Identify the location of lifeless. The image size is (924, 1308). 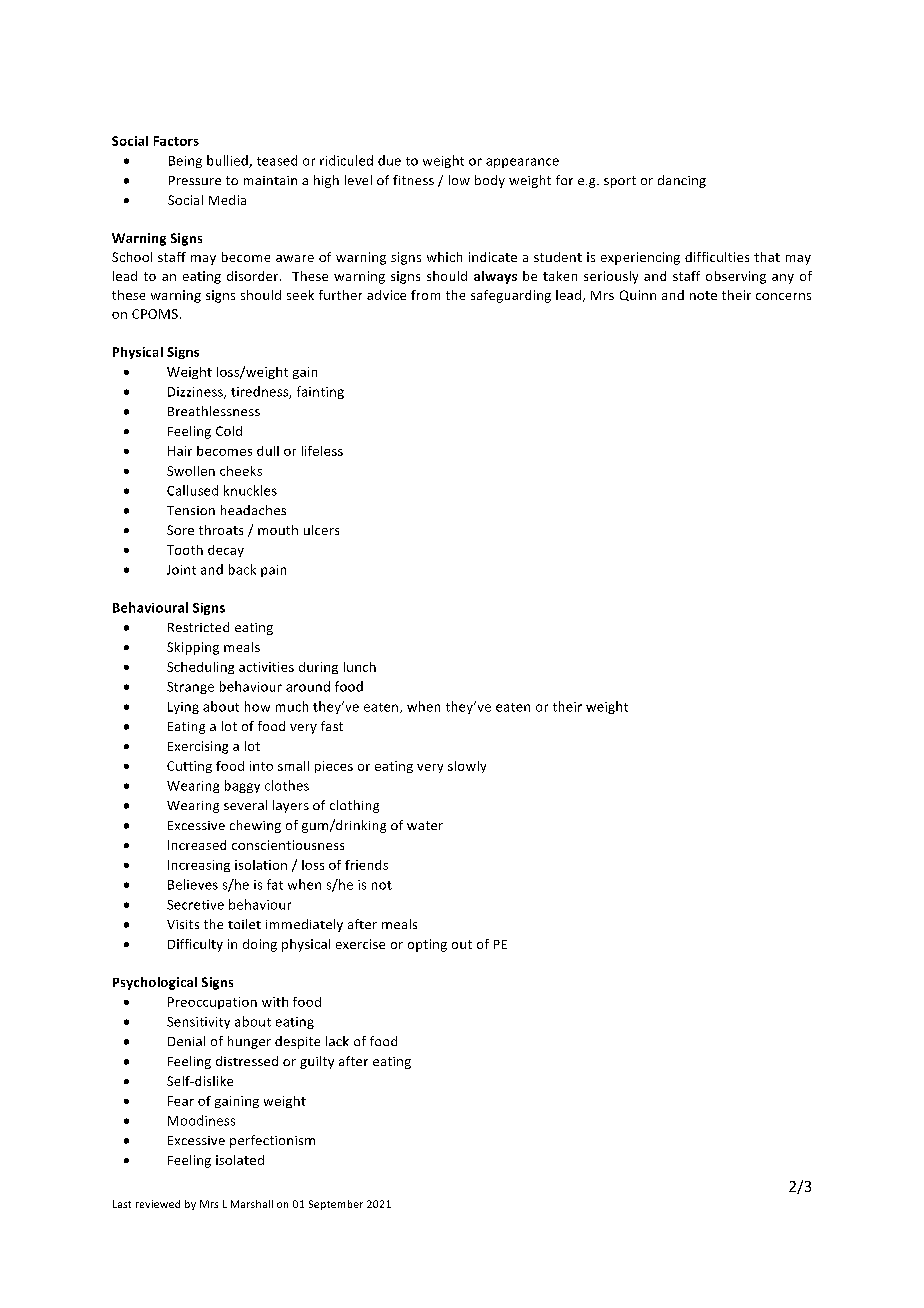
(322, 451).
